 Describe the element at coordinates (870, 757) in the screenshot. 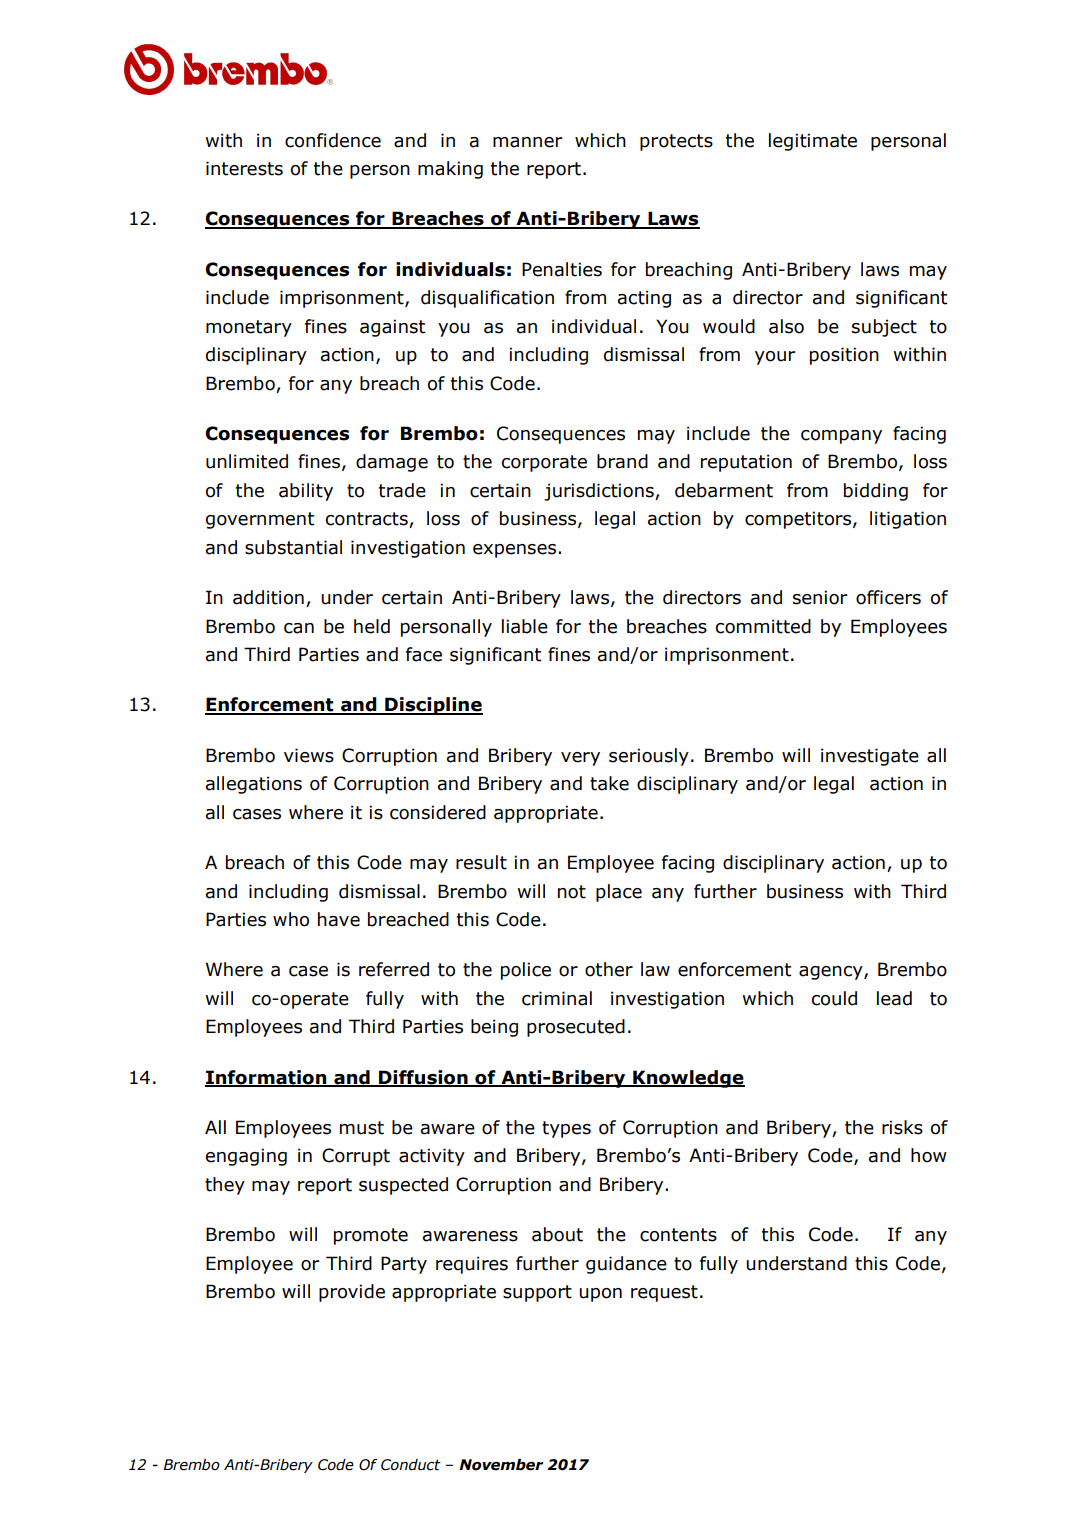

I see `investigate` at that location.
